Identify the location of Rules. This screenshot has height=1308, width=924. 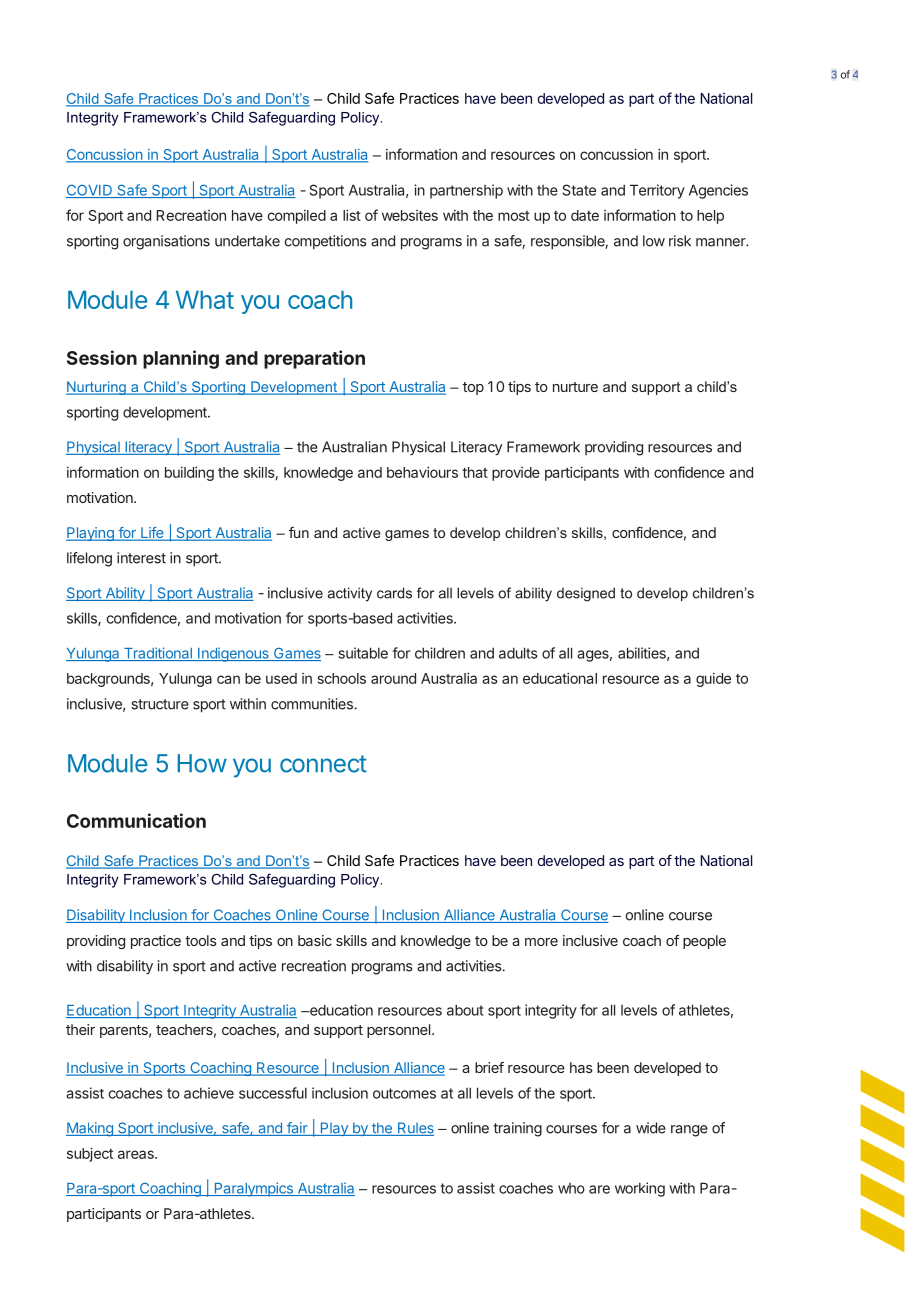
(414, 1129).
